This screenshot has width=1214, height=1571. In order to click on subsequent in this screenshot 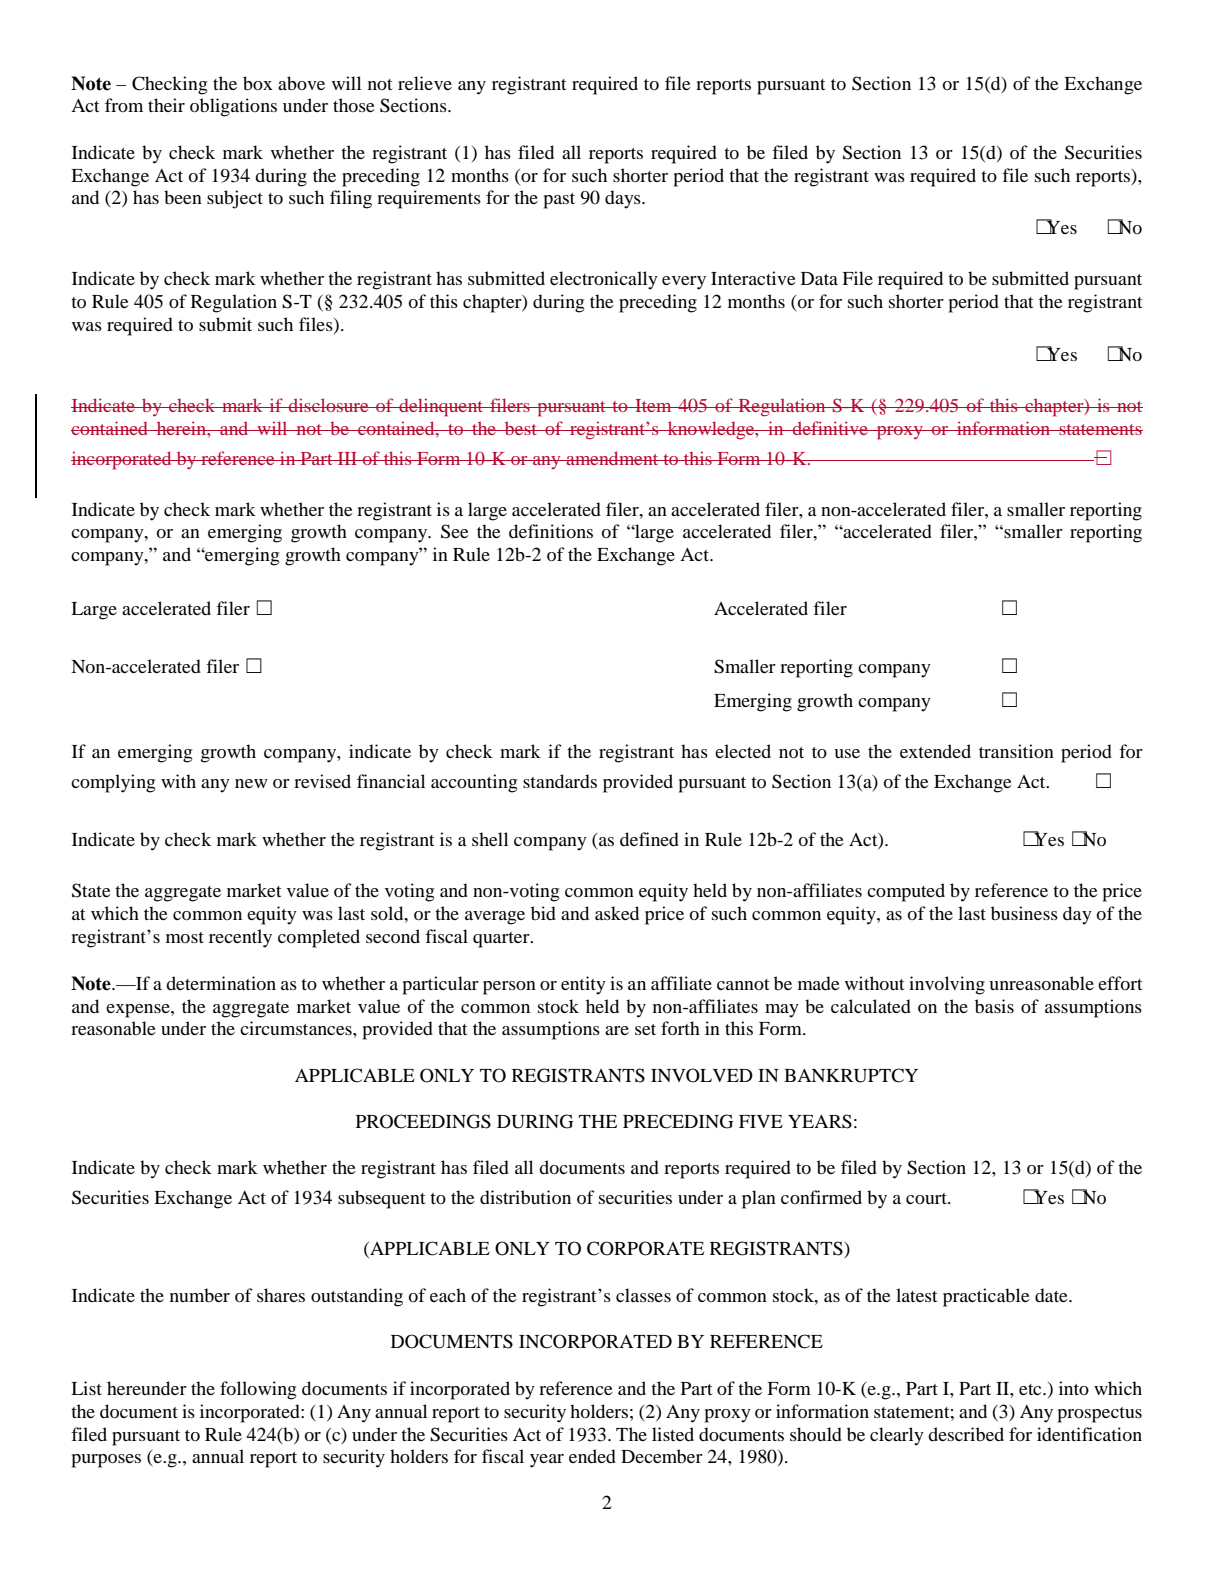, I will do `click(381, 1199)`.
